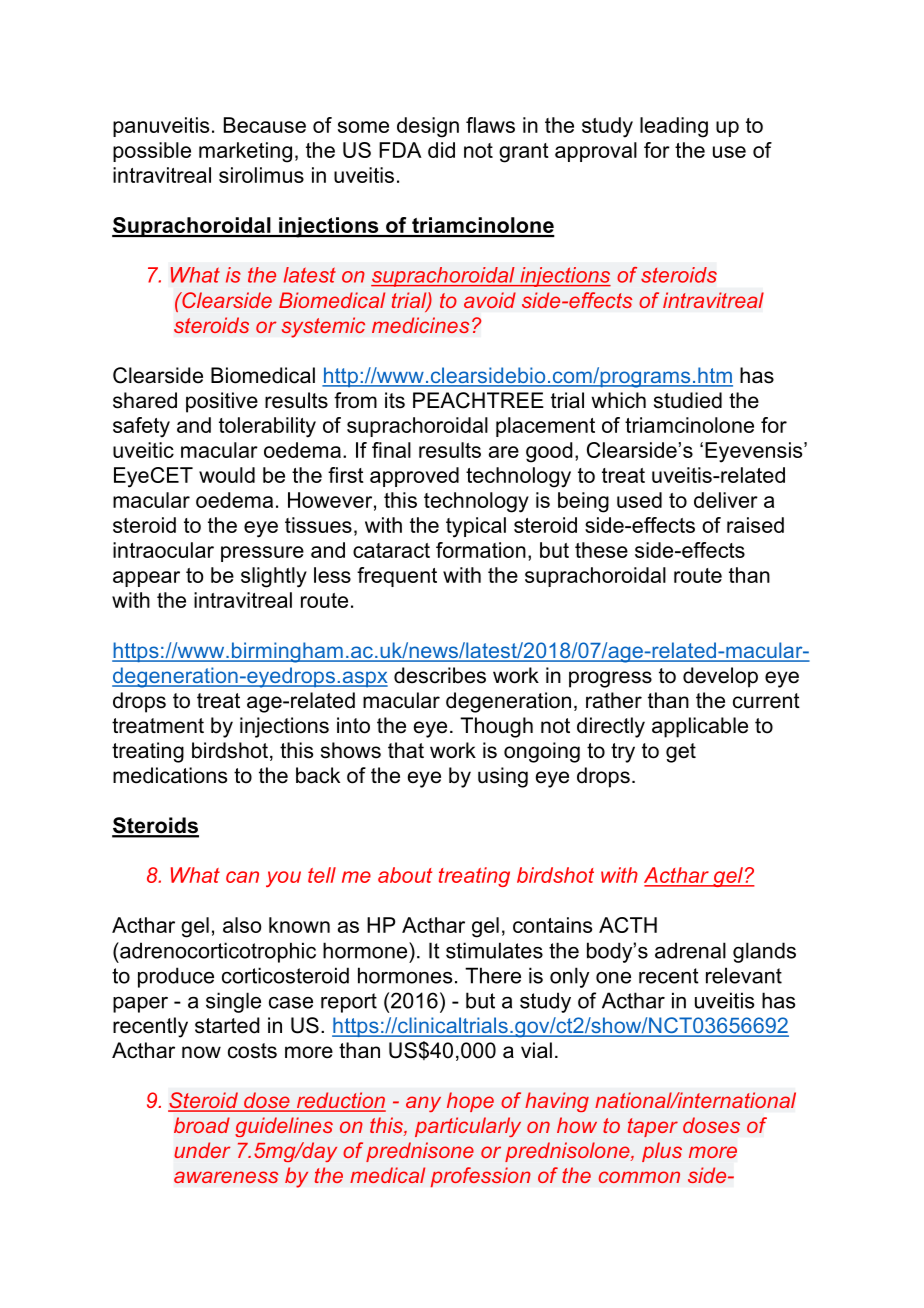 This image has width=924, height=1308. I want to click on Though, so click(496, 727).
